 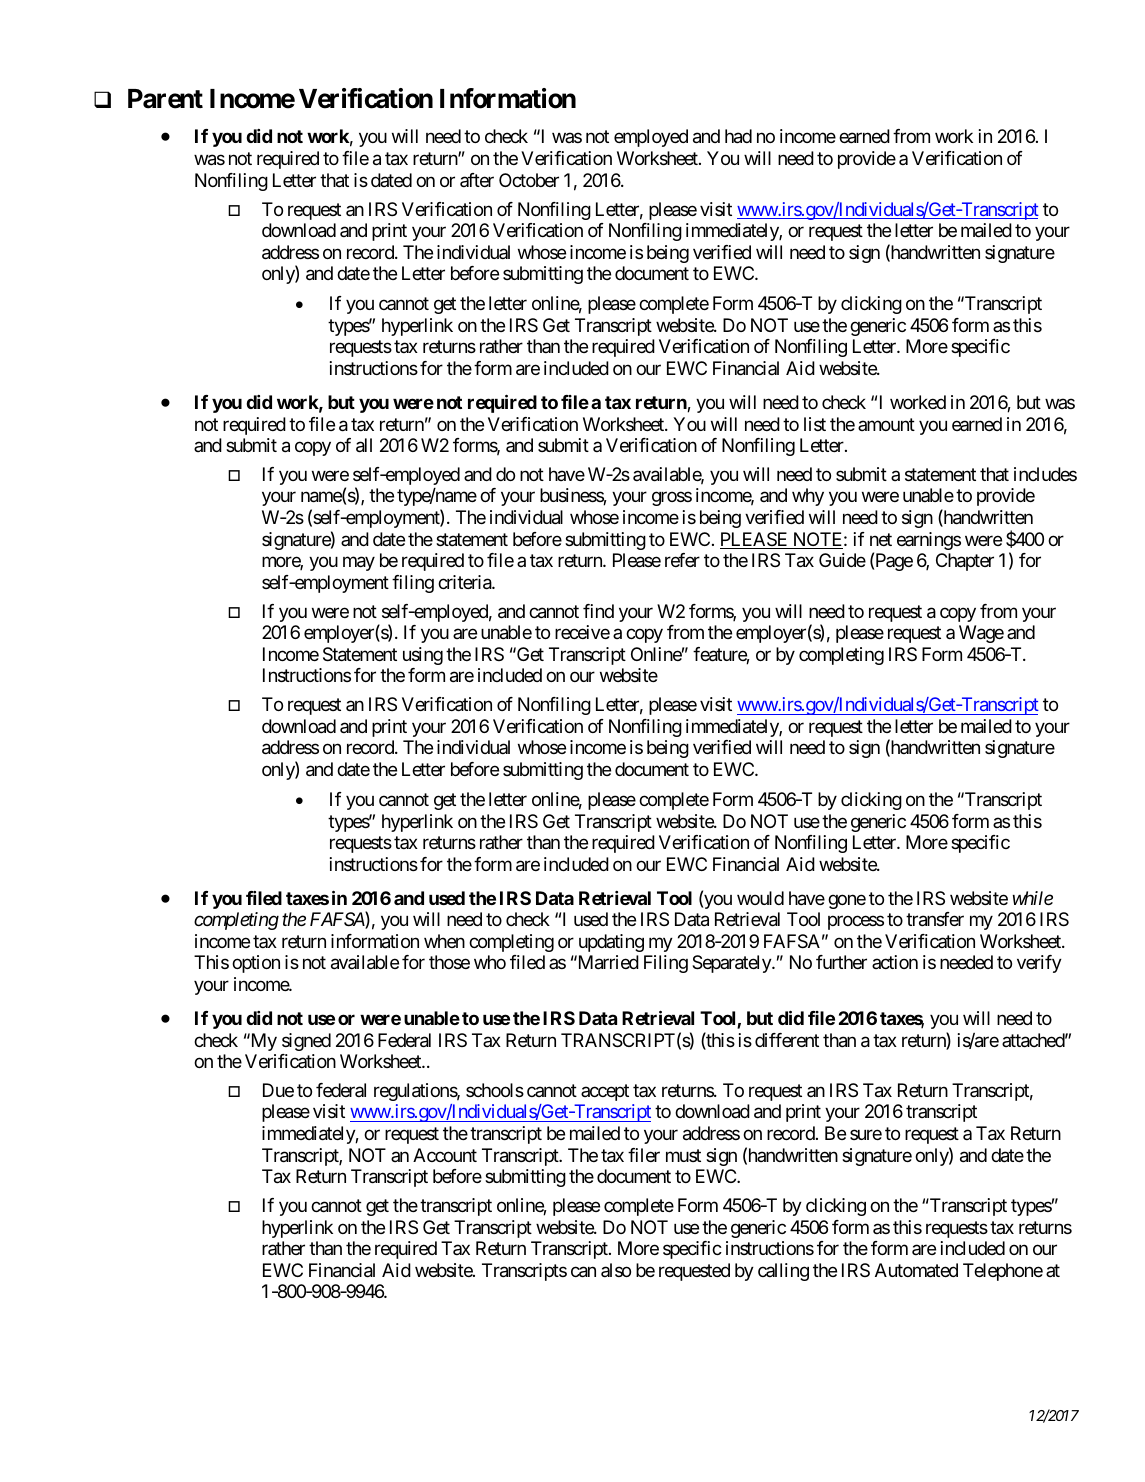 What do you see at coordinates (616, 1270) in the screenshot?
I see `also` at bounding box center [616, 1270].
